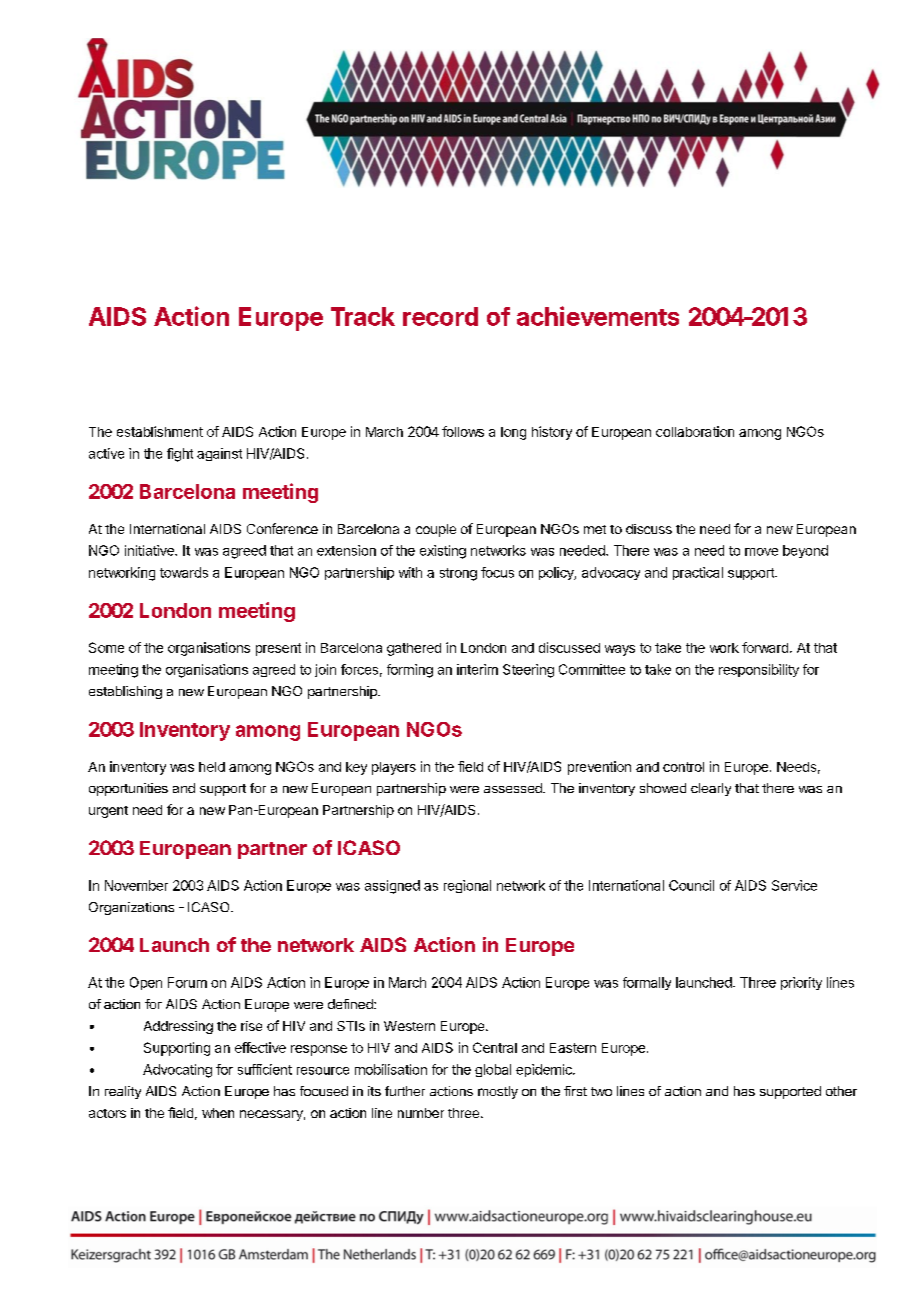 The image size is (924, 1308). What do you see at coordinates (131, 908) in the screenshot?
I see `Organizations` at bounding box center [131, 908].
